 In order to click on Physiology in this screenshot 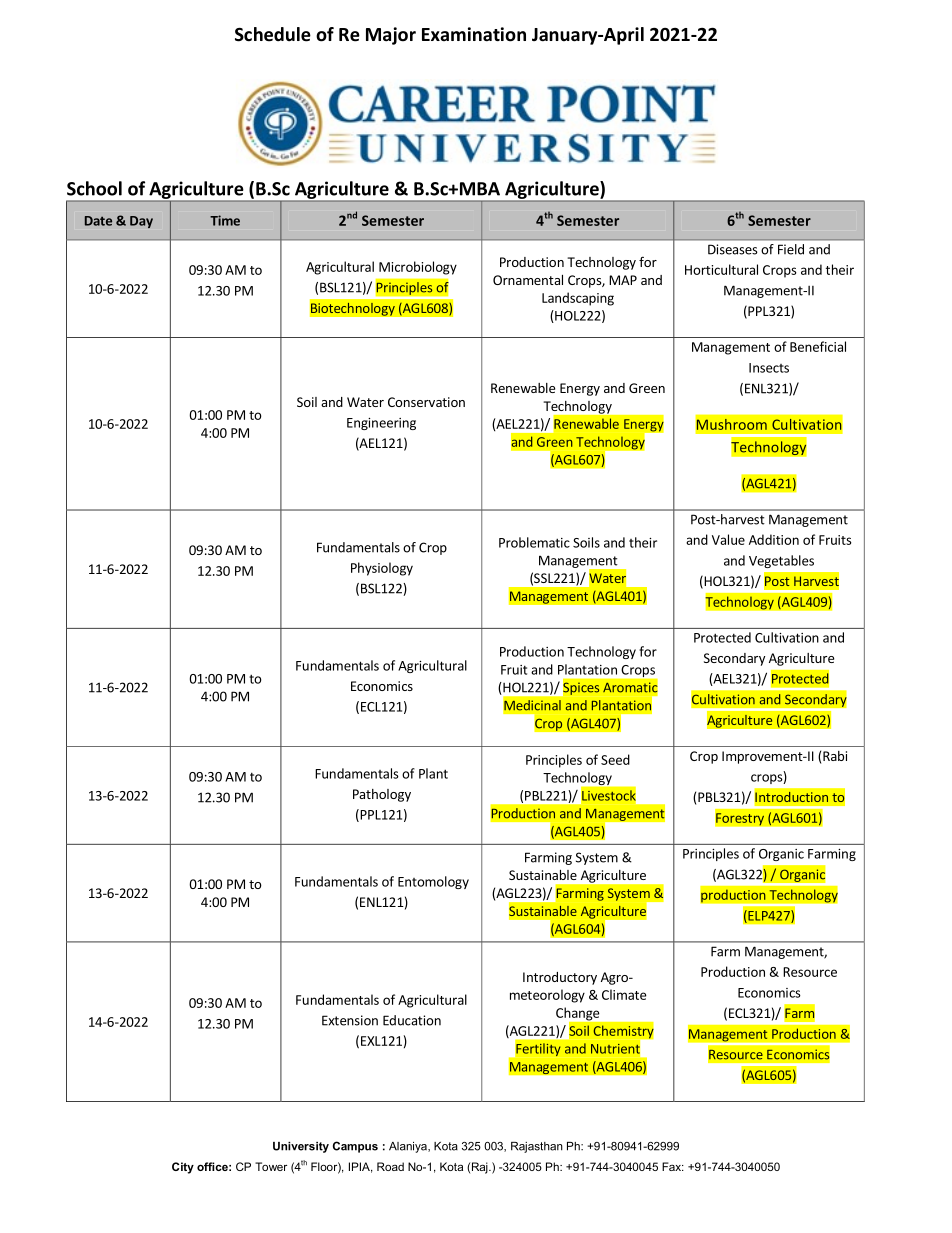, I will do `click(382, 569)`.
